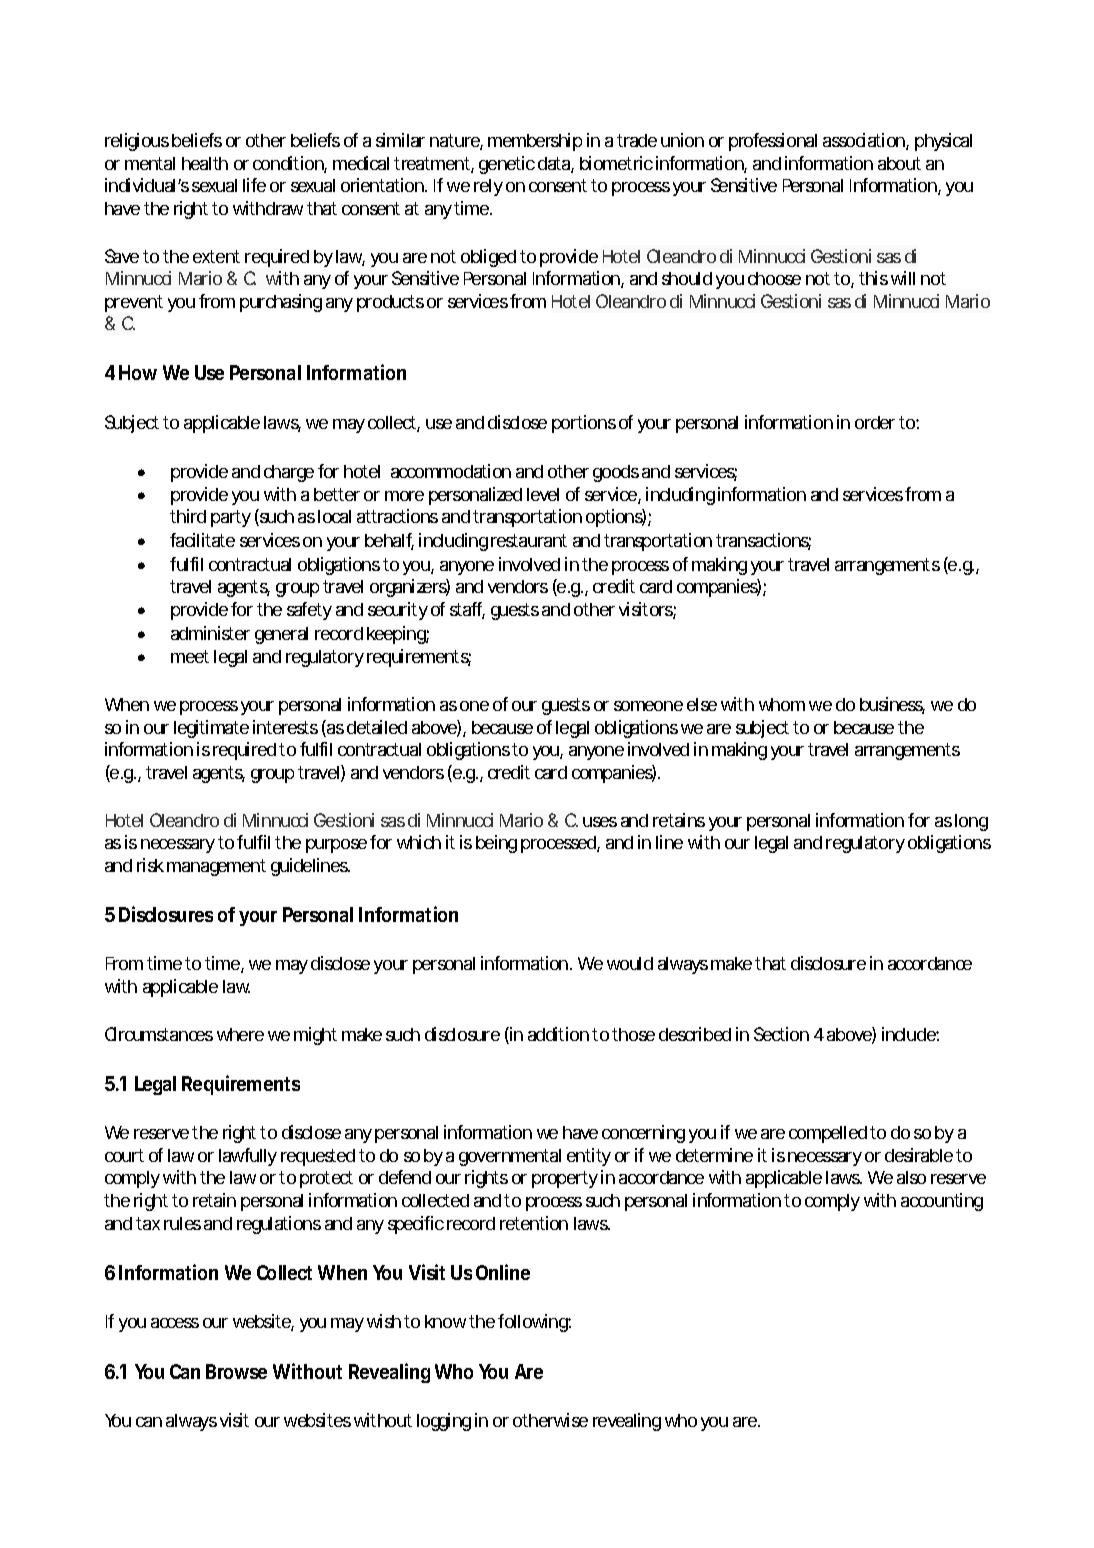  Describe the element at coordinates (236, 1371) in the page. I see `Browse` at that location.
